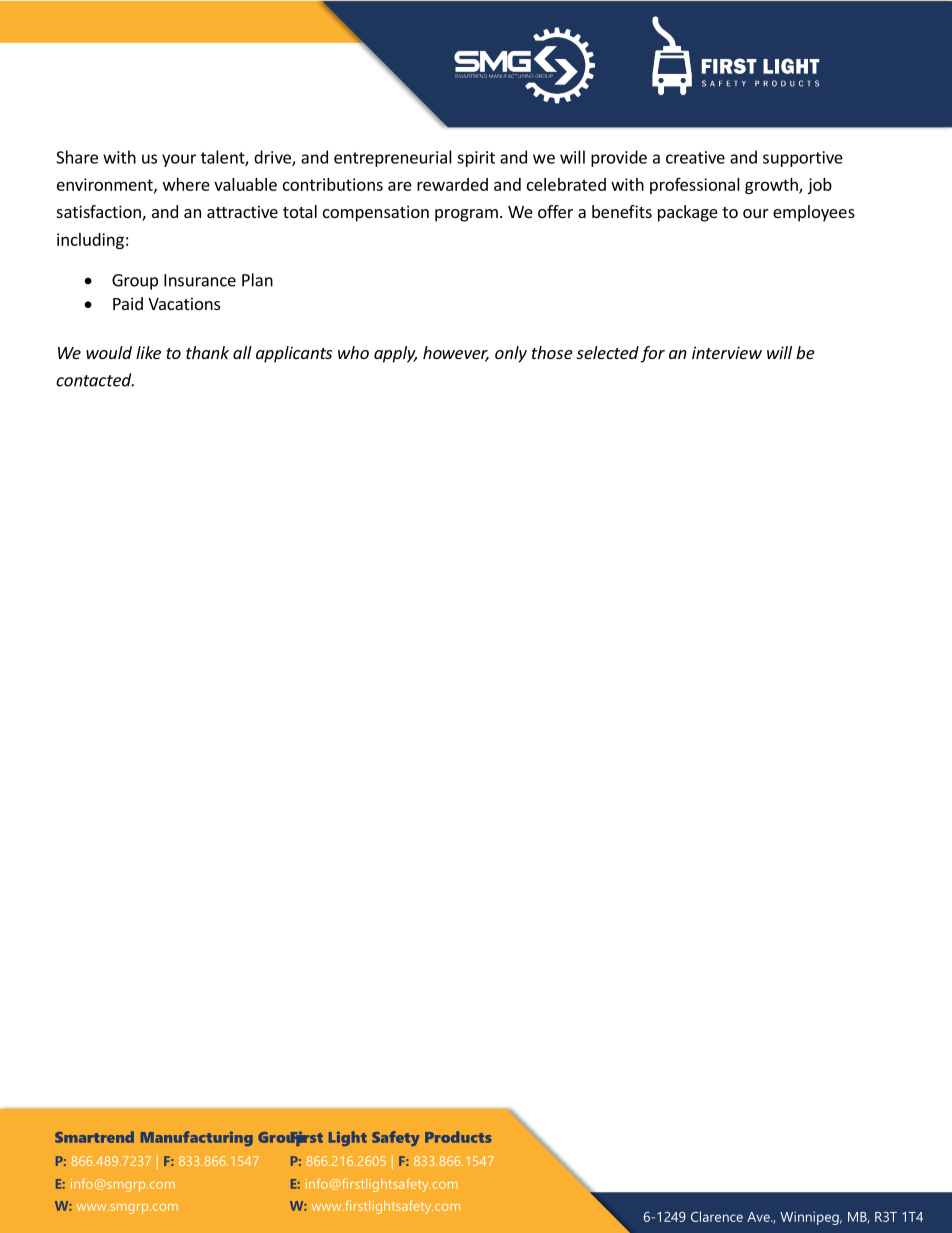 The height and width of the screenshot is (1233, 952). Describe the element at coordinates (717, 1216) in the screenshot. I see `Clarence` at that location.
